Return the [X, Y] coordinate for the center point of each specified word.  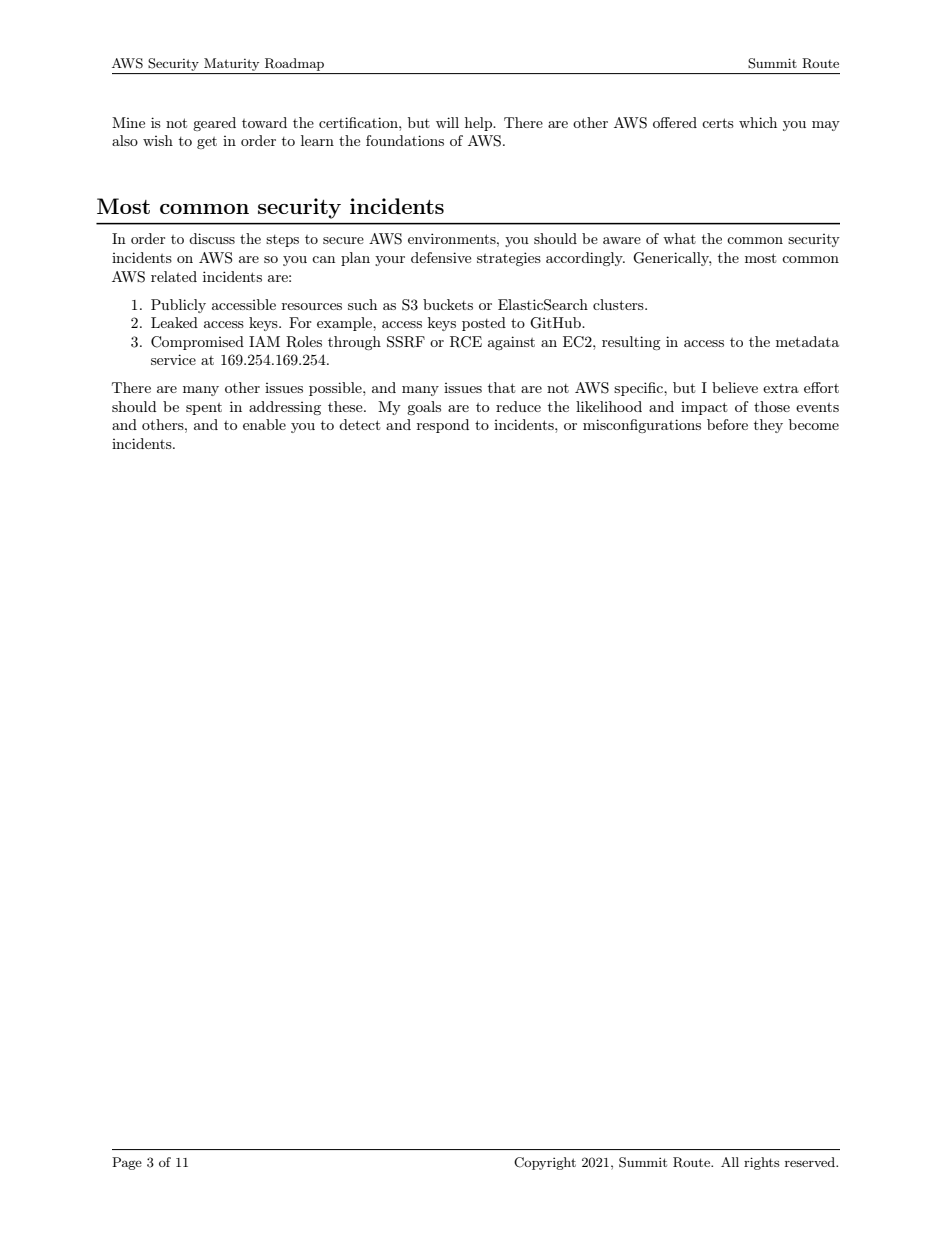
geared [214, 124]
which [758, 122]
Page [127, 1163]
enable [264, 424]
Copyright [545, 1163]
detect [359, 424]
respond [443, 426]
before [727, 424]
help [480, 124]
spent [204, 409]
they [768, 426]
